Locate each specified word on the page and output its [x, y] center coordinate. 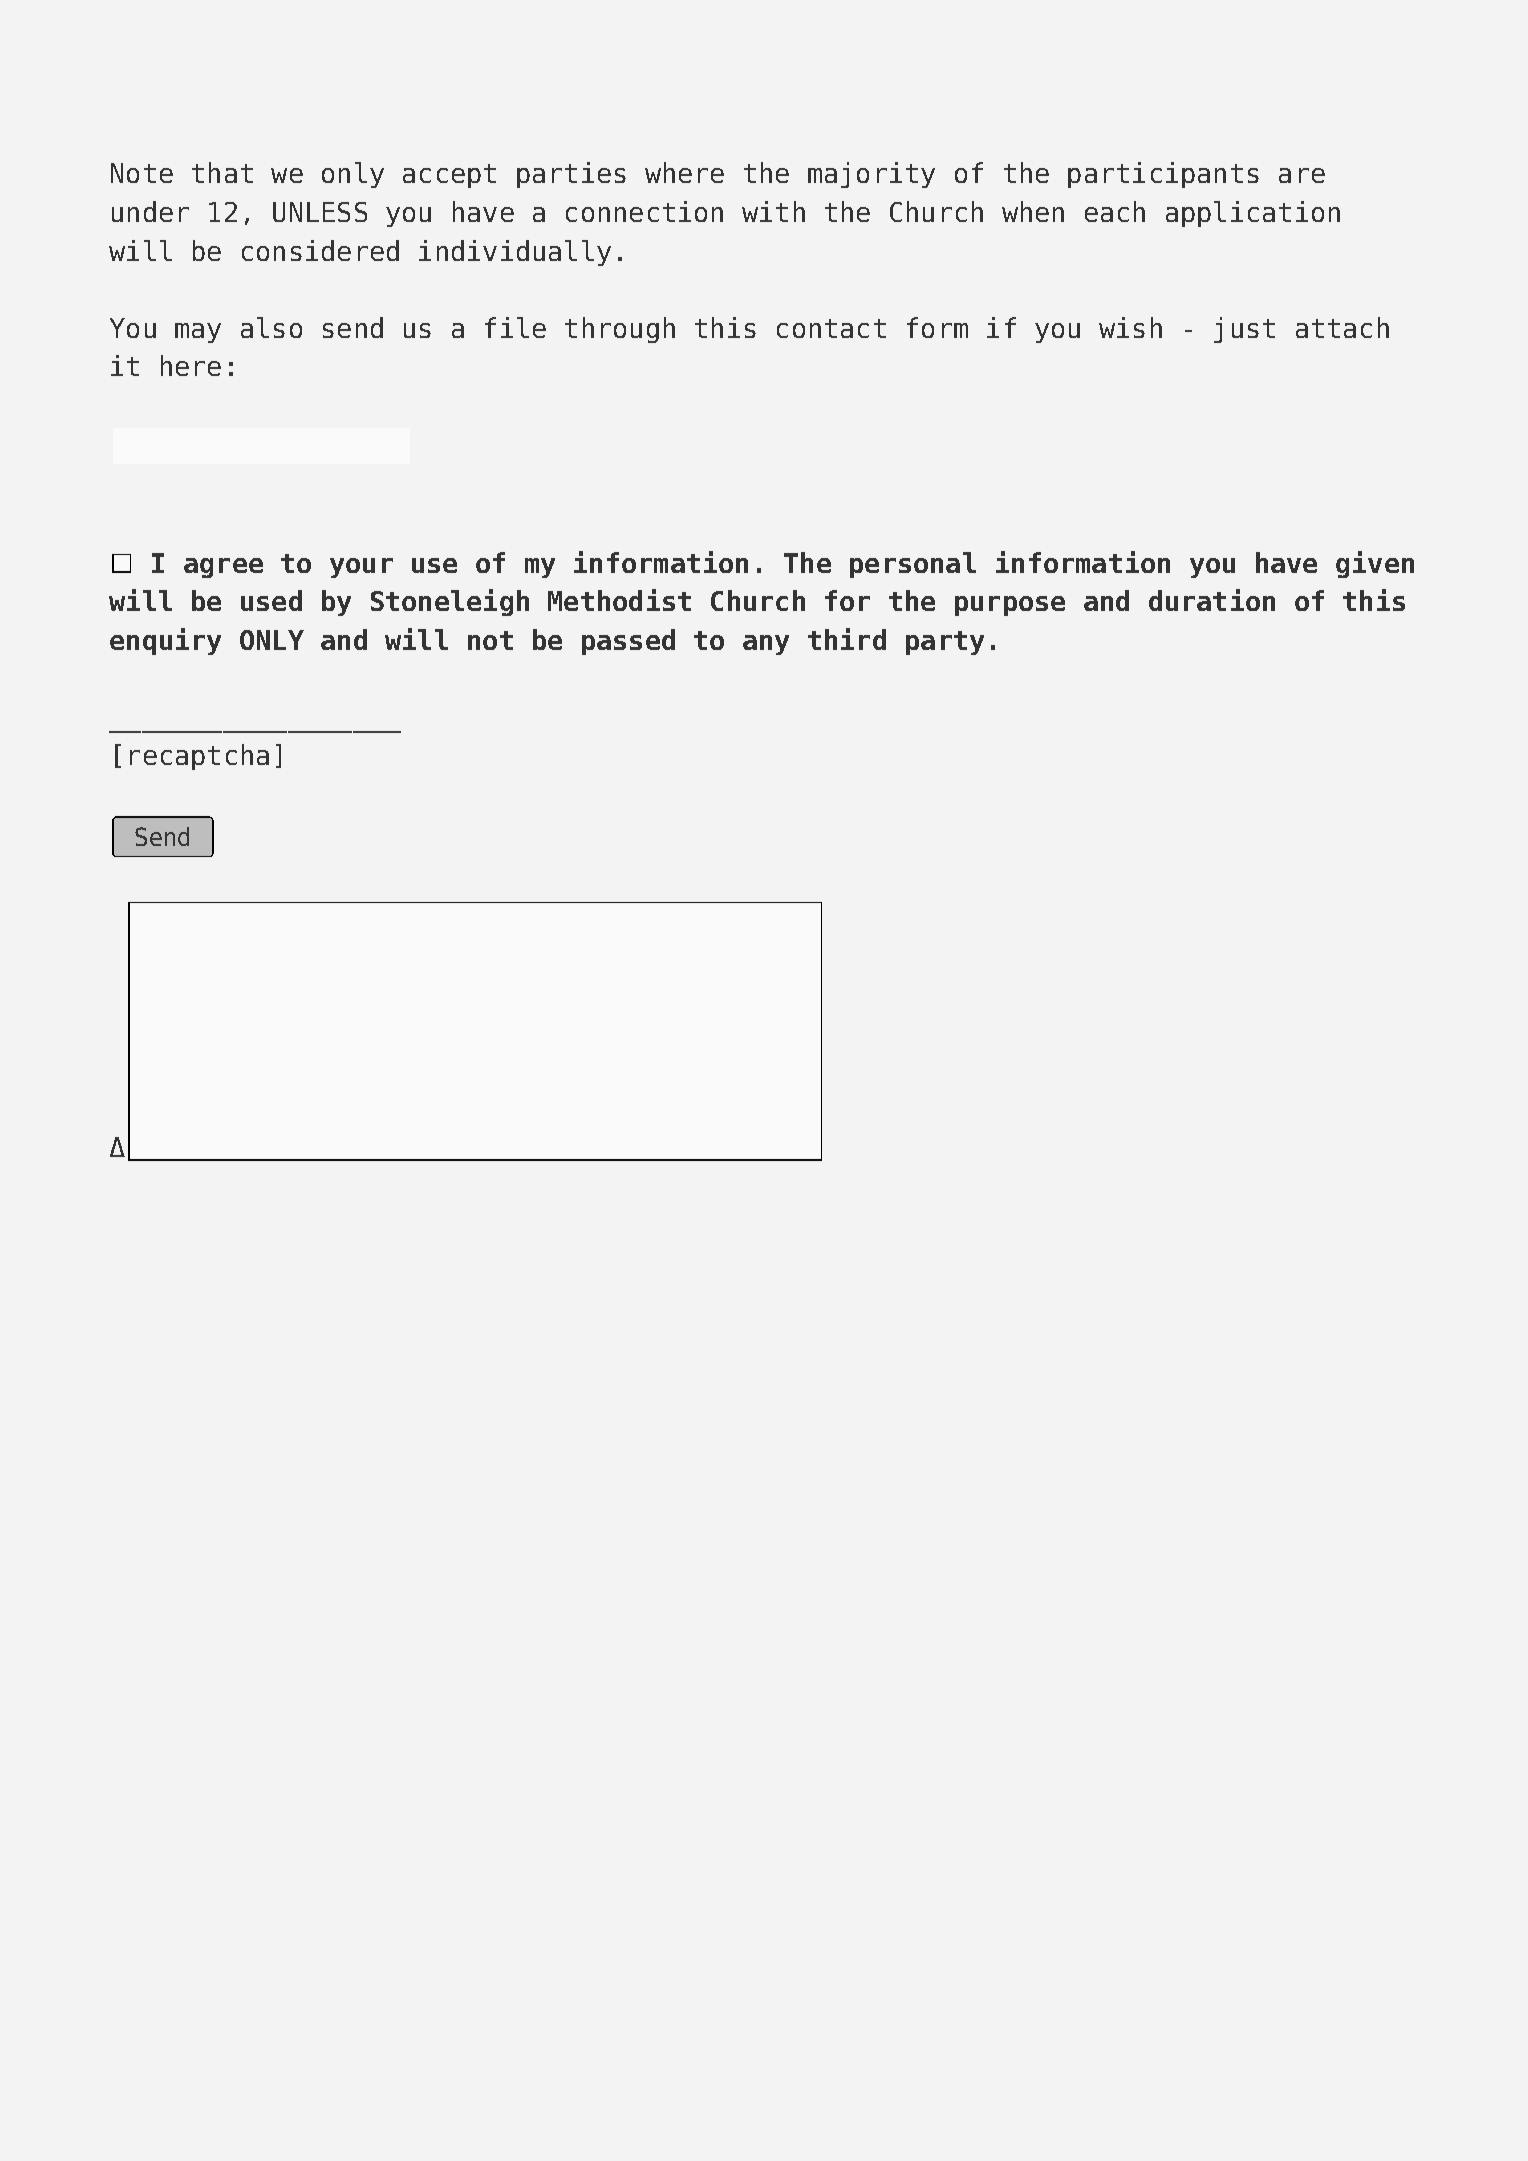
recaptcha [199, 757]
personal [913, 565]
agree [223, 568]
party [945, 643]
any [766, 645]
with [773, 211]
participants [1163, 175]
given [1375, 564]
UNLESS [320, 212]
